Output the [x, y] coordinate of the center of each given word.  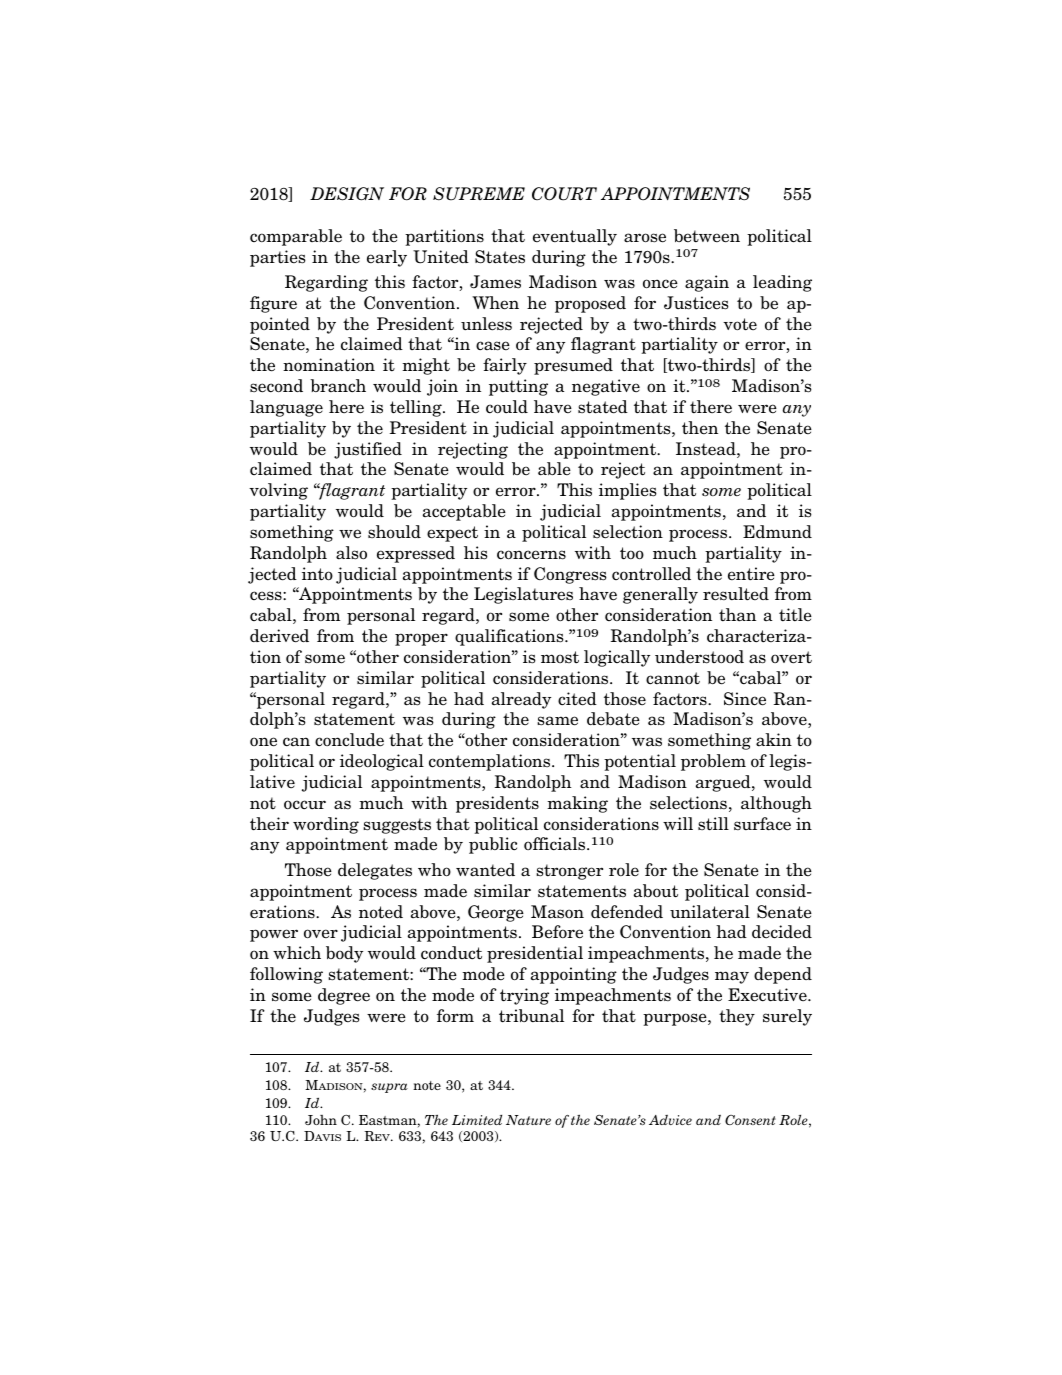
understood [699, 657]
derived [279, 636]
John [321, 1120]
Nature [528, 1120]
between [707, 236]
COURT [564, 194]
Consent [750, 1120]
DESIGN [347, 194]
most [560, 657]
